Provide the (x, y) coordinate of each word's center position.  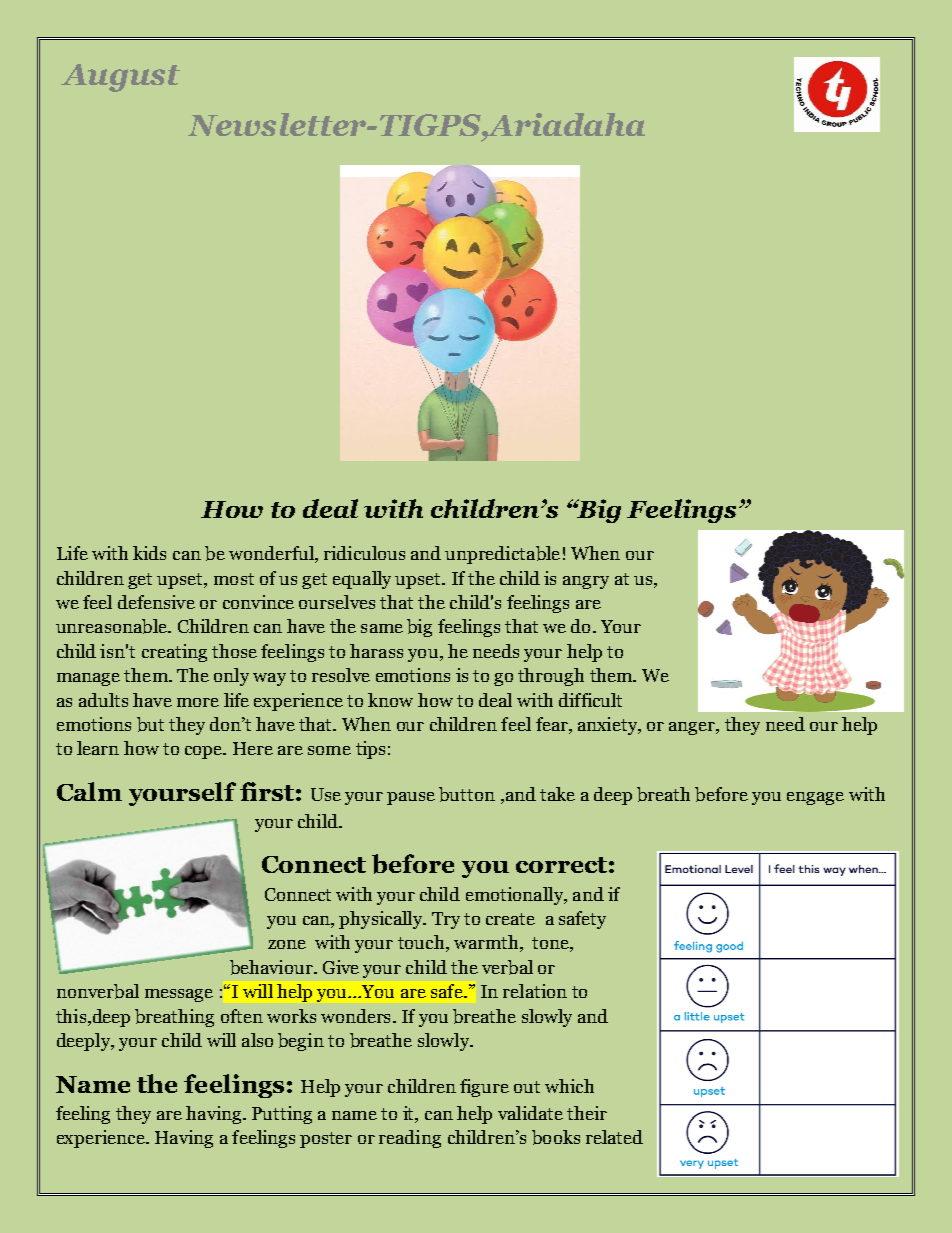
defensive (156, 602)
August (120, 78)
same (382, 628)
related (614, 1137)
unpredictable (502, 555)
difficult (590, 700)
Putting (282, 1115)
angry (586, 582)
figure (484, 1088)
